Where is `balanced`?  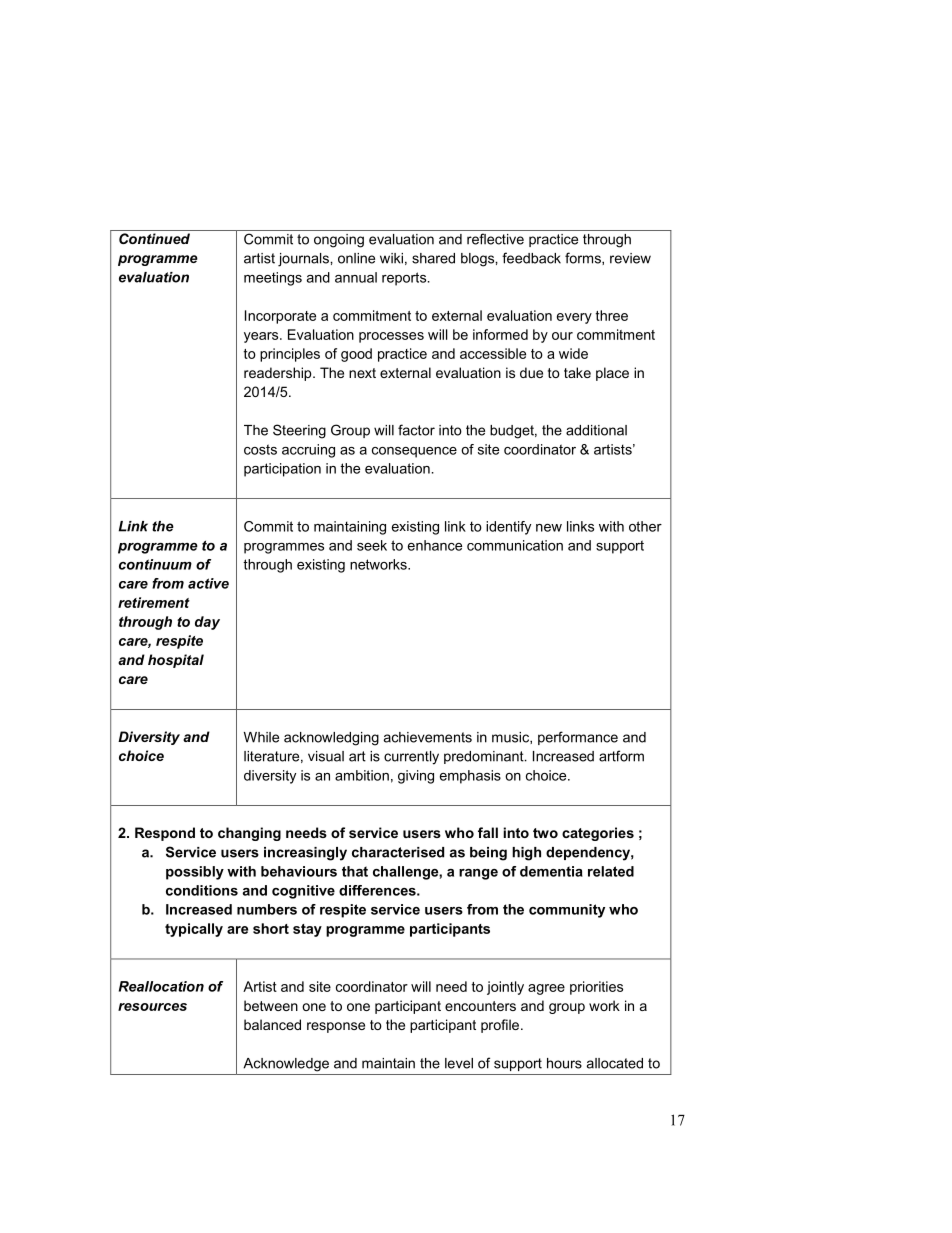
balanced is located at coordinates (272, 1024).
